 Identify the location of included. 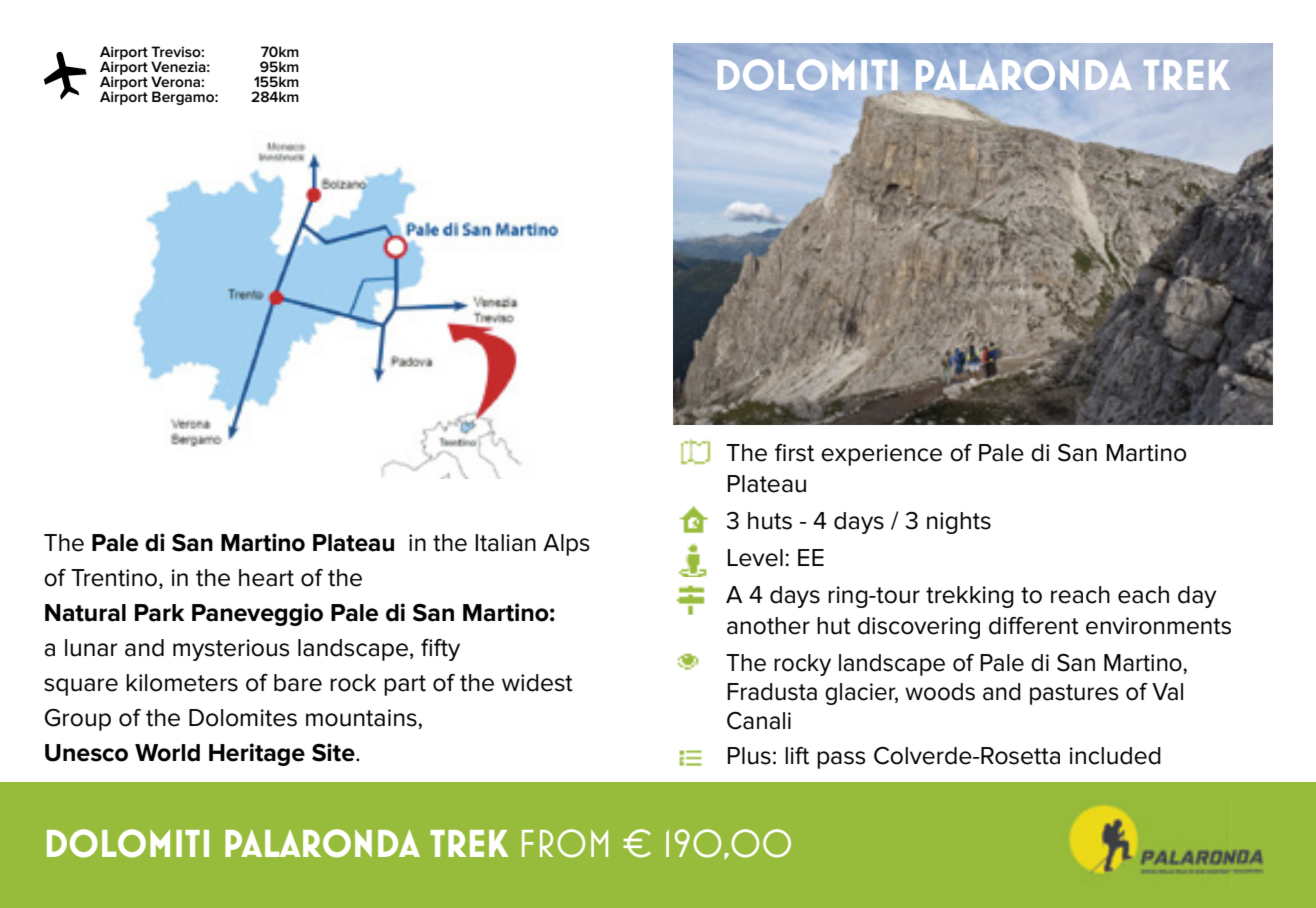
(1115, 756).
